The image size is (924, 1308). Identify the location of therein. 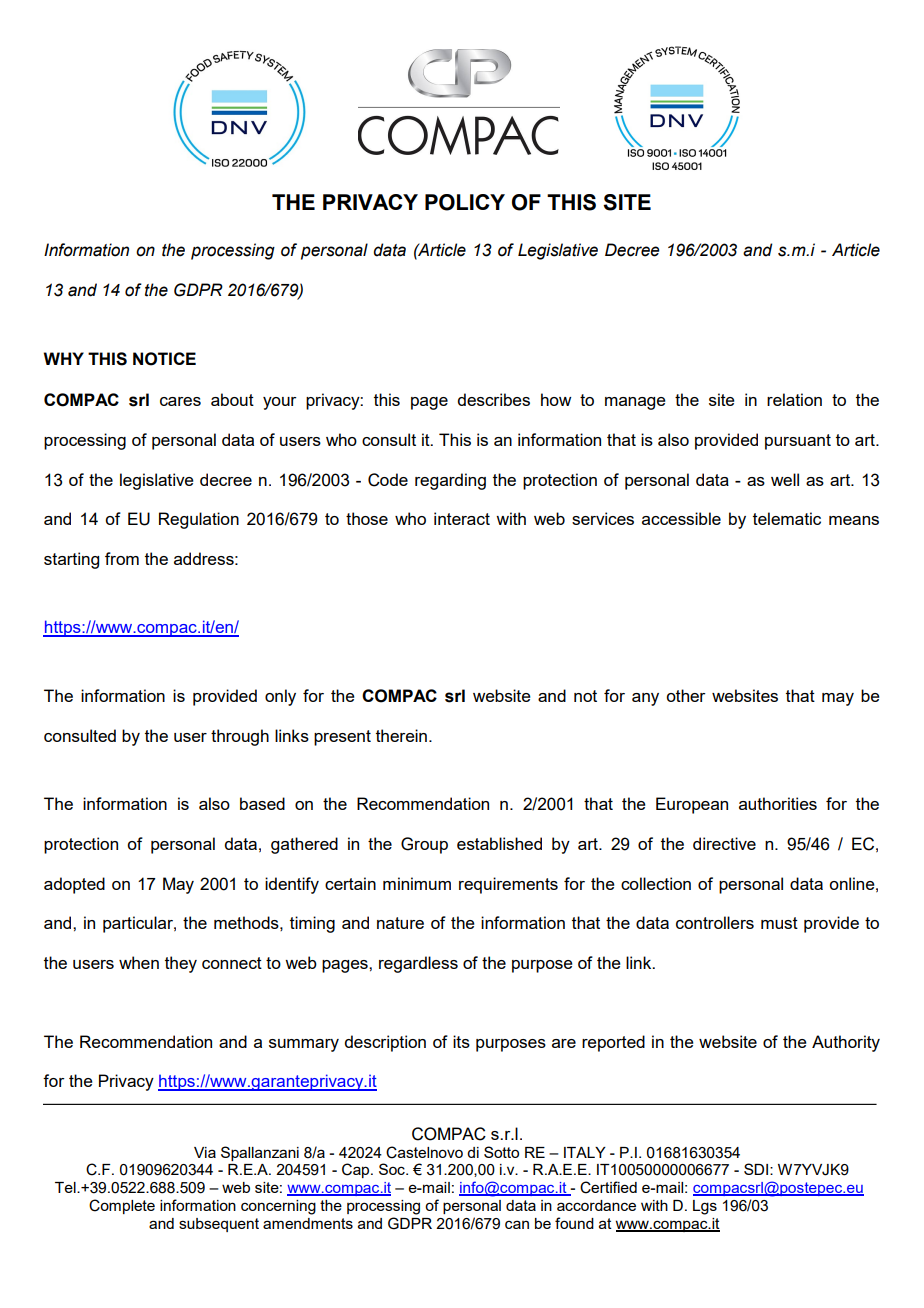
(401, 735).
